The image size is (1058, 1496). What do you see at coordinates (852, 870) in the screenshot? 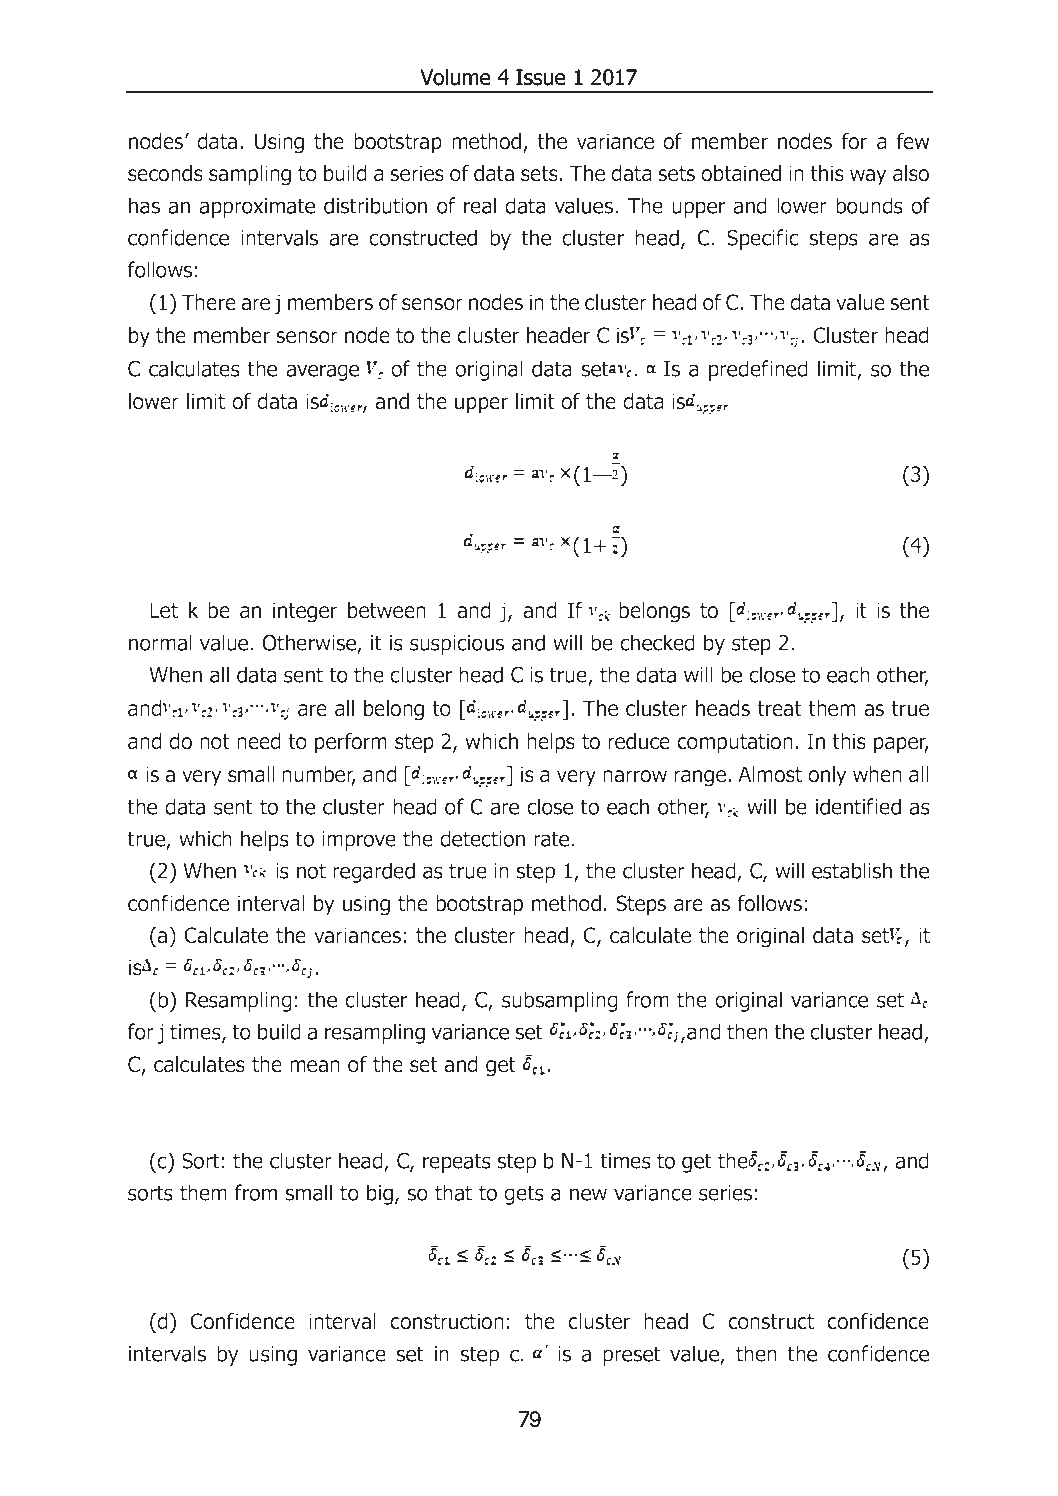
I see `establish` at bounding box center [852, 870].
